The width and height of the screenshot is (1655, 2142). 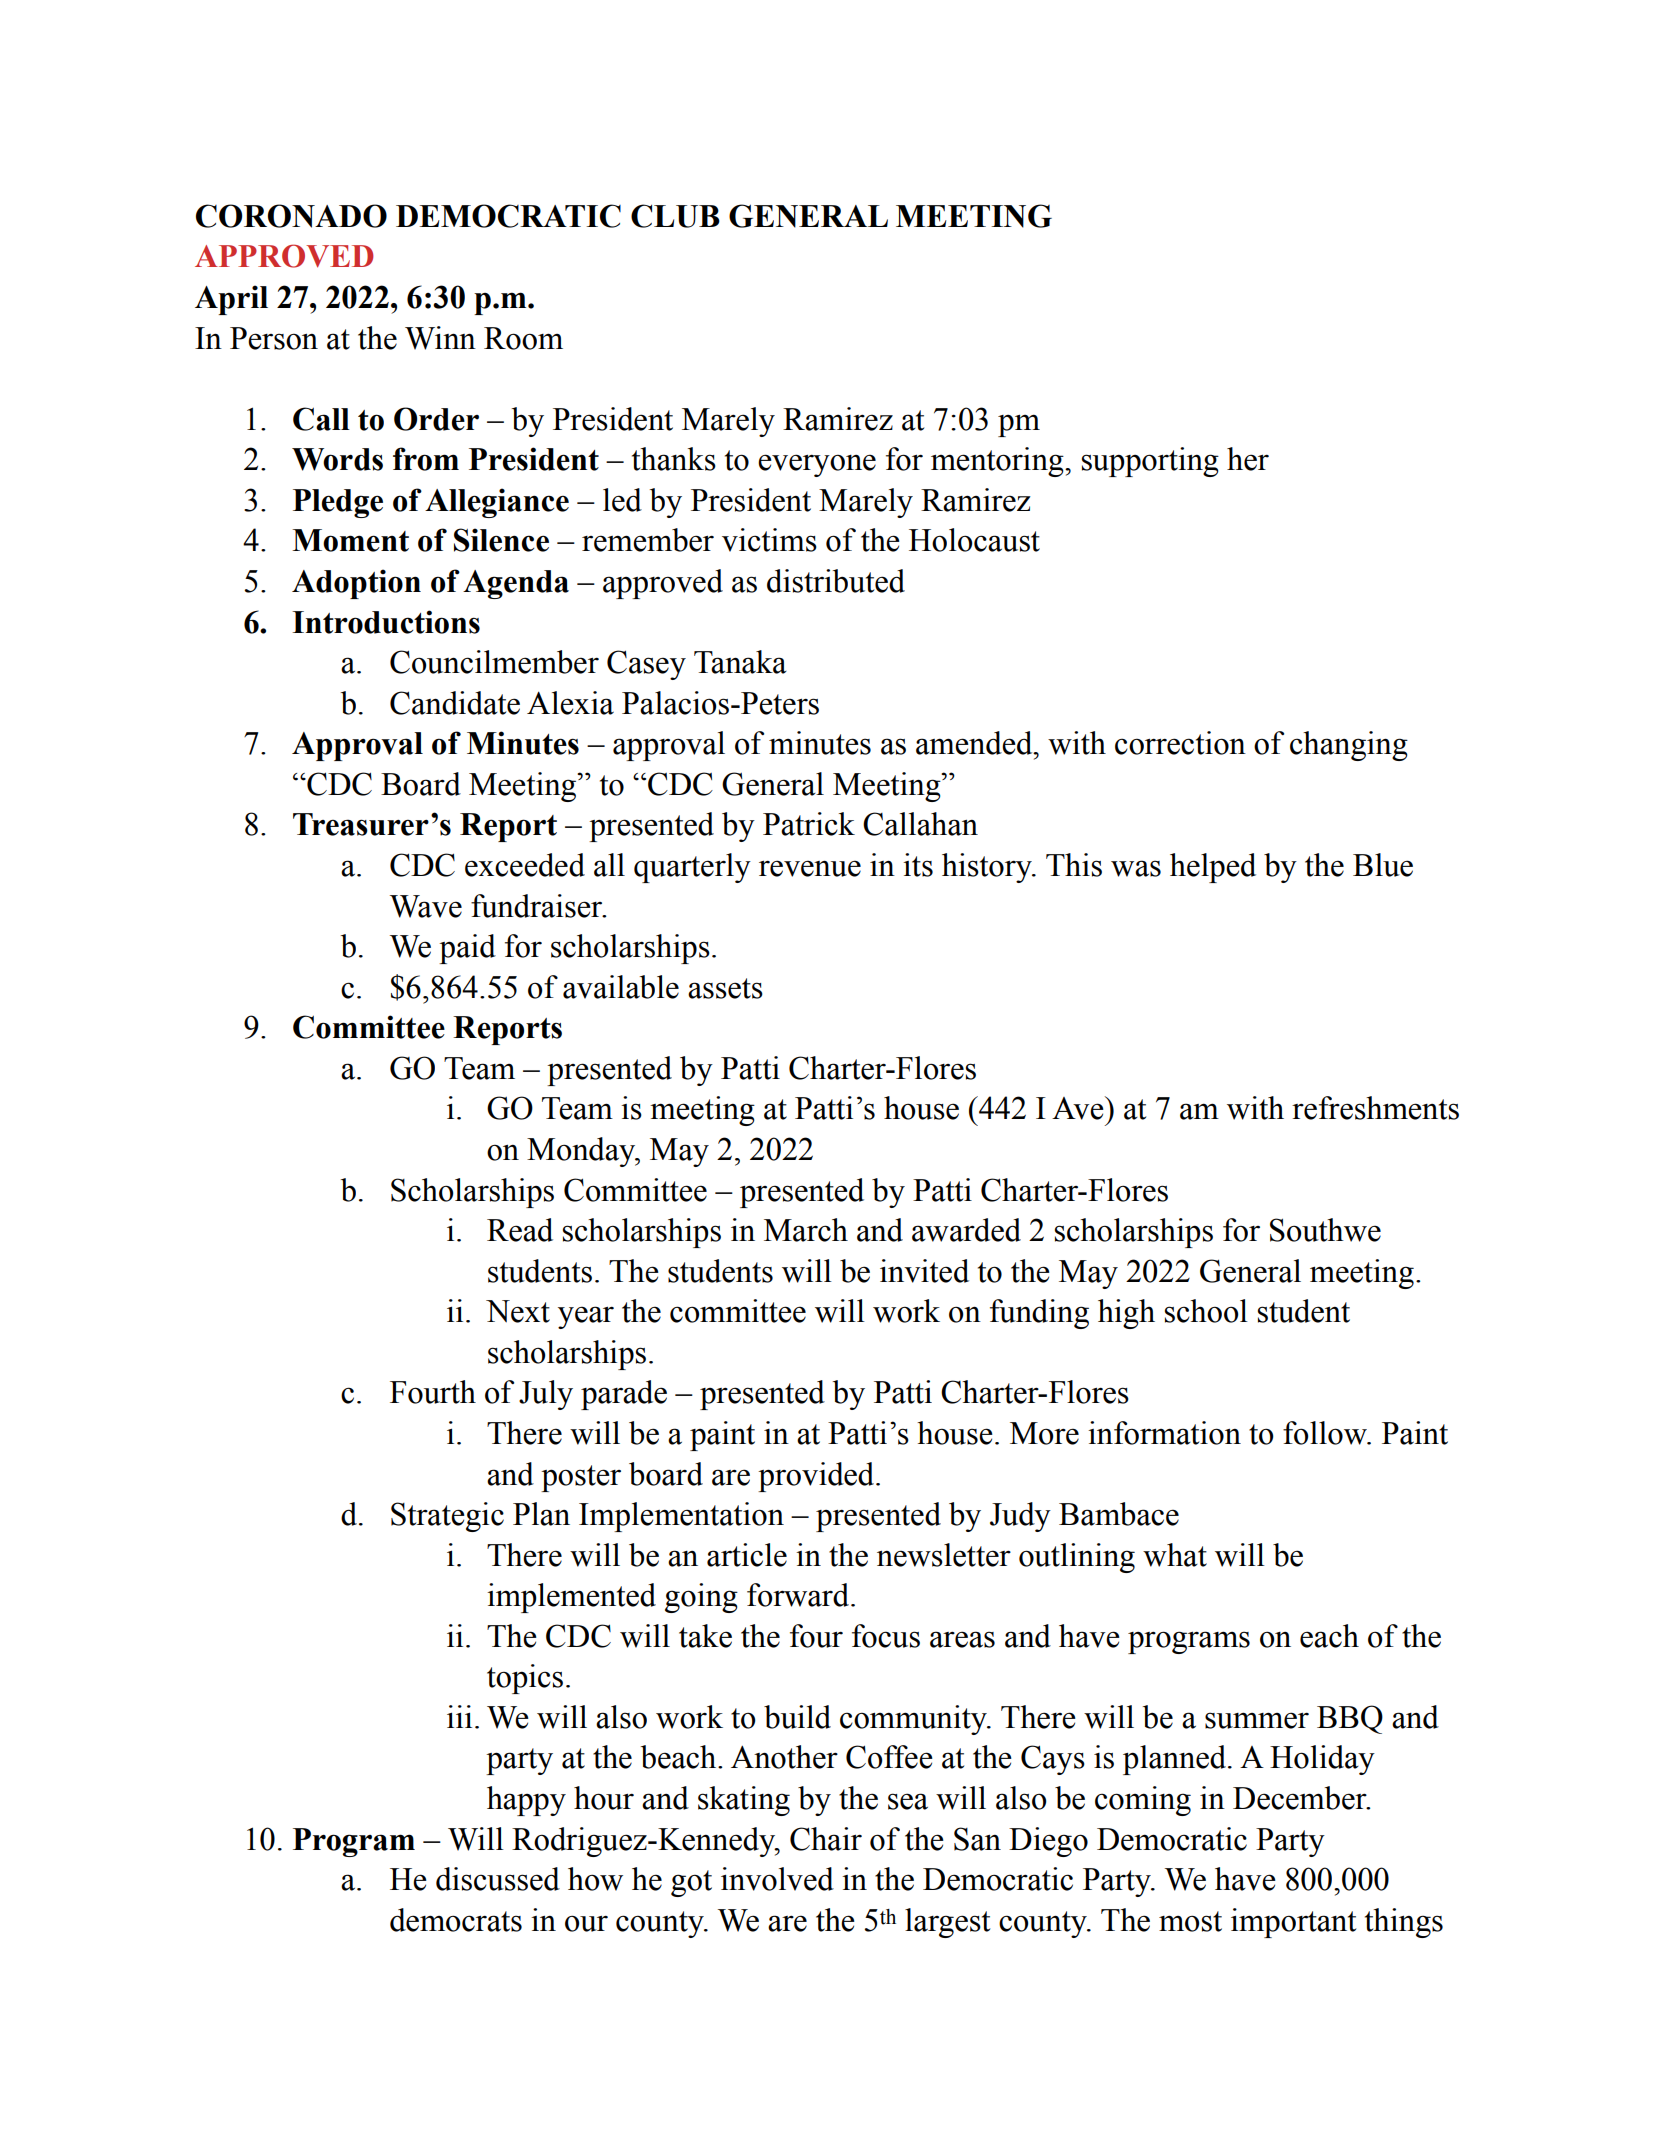 I want to click on CORONADO, so click(x=291, y=216).
